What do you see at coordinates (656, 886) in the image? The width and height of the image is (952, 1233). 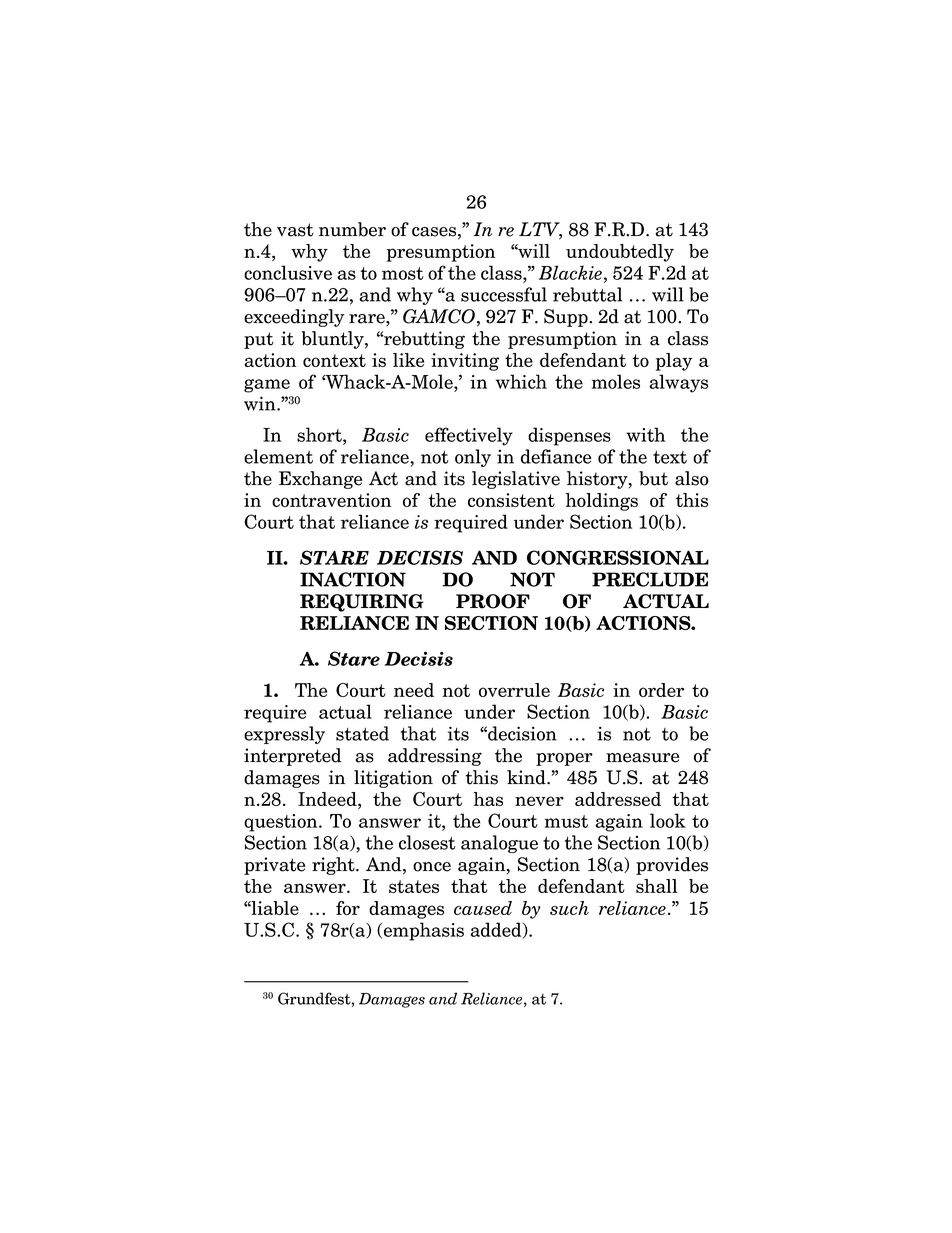 I see `shall` at bounding box center [656, 886].
